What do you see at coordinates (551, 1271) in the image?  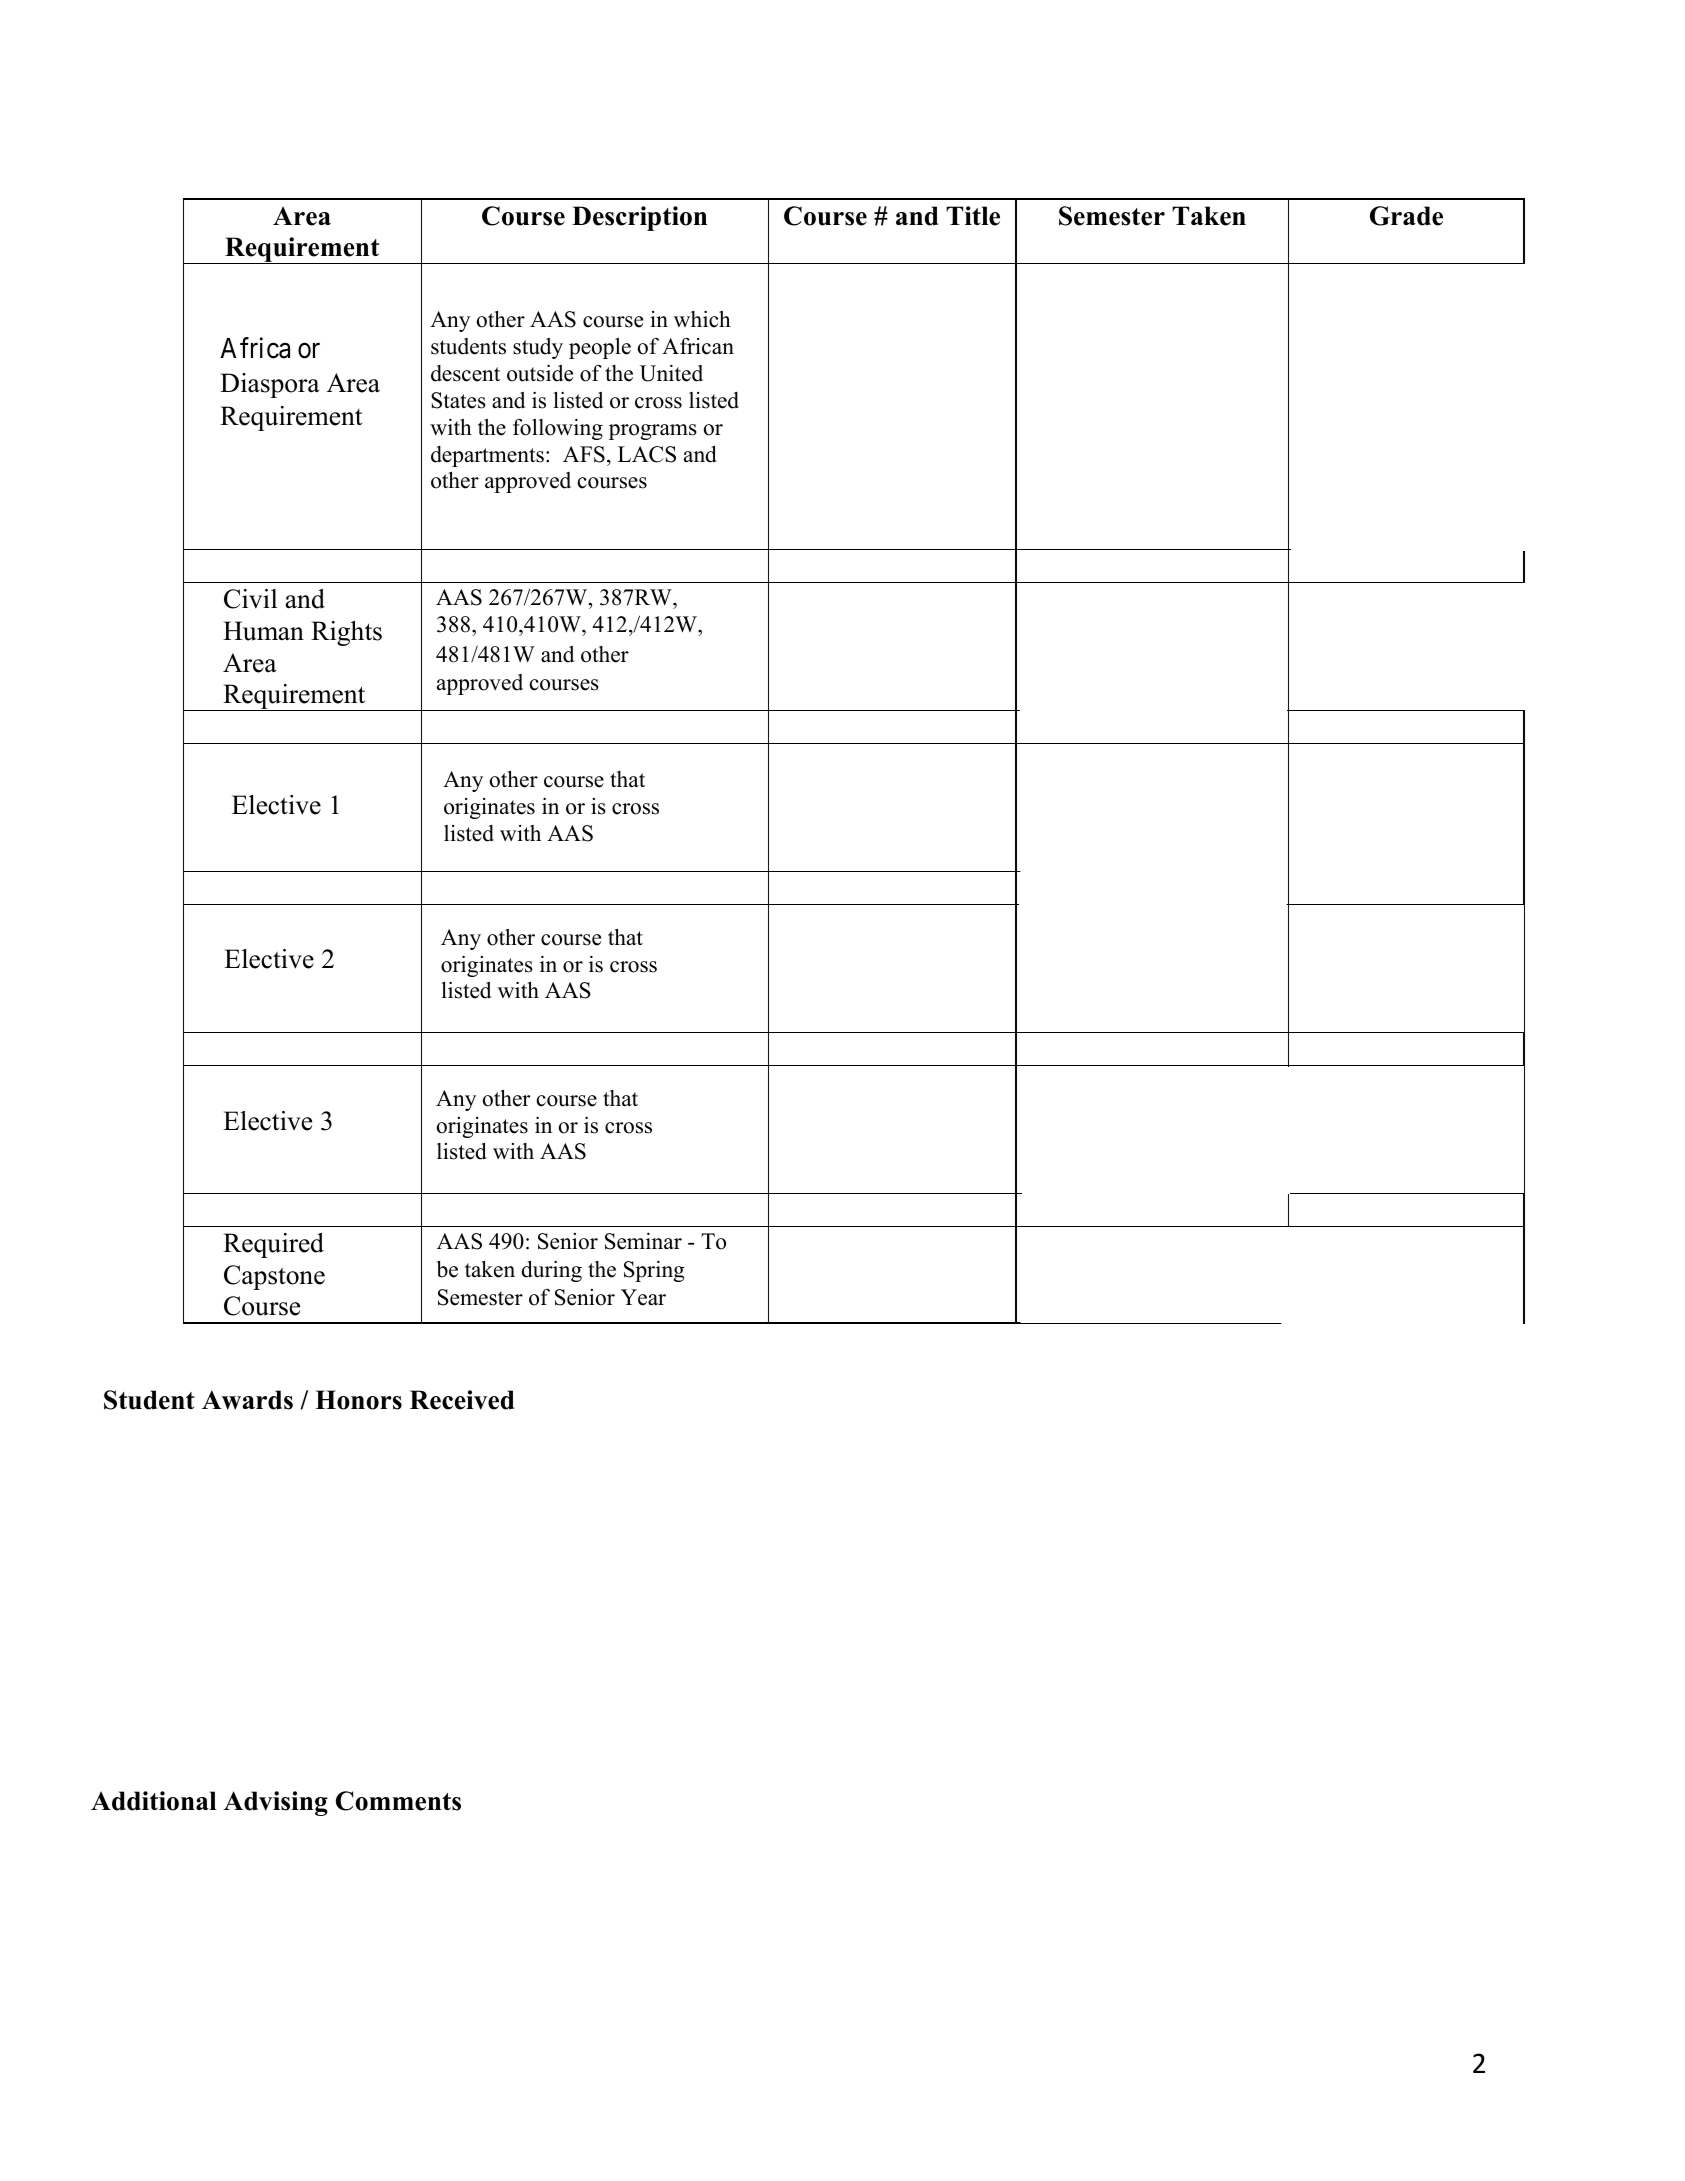 I see `during` at bounding box center [551, 1271].
